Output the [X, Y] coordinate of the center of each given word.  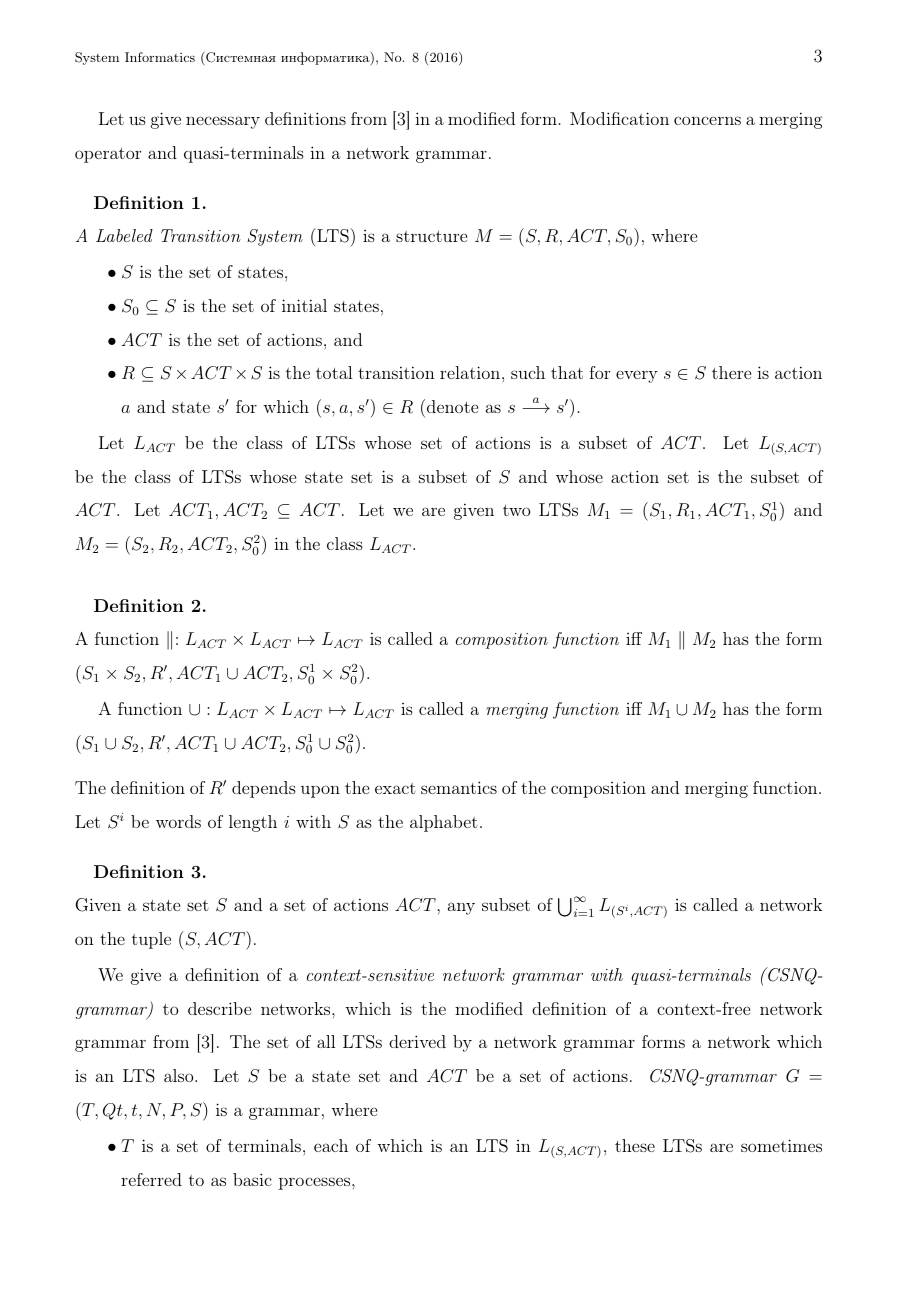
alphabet [444, 823]
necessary [223, 122]
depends [264, 789]
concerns [707, 120]
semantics [459, 787]
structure [431, 236]
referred [151, 1179]
